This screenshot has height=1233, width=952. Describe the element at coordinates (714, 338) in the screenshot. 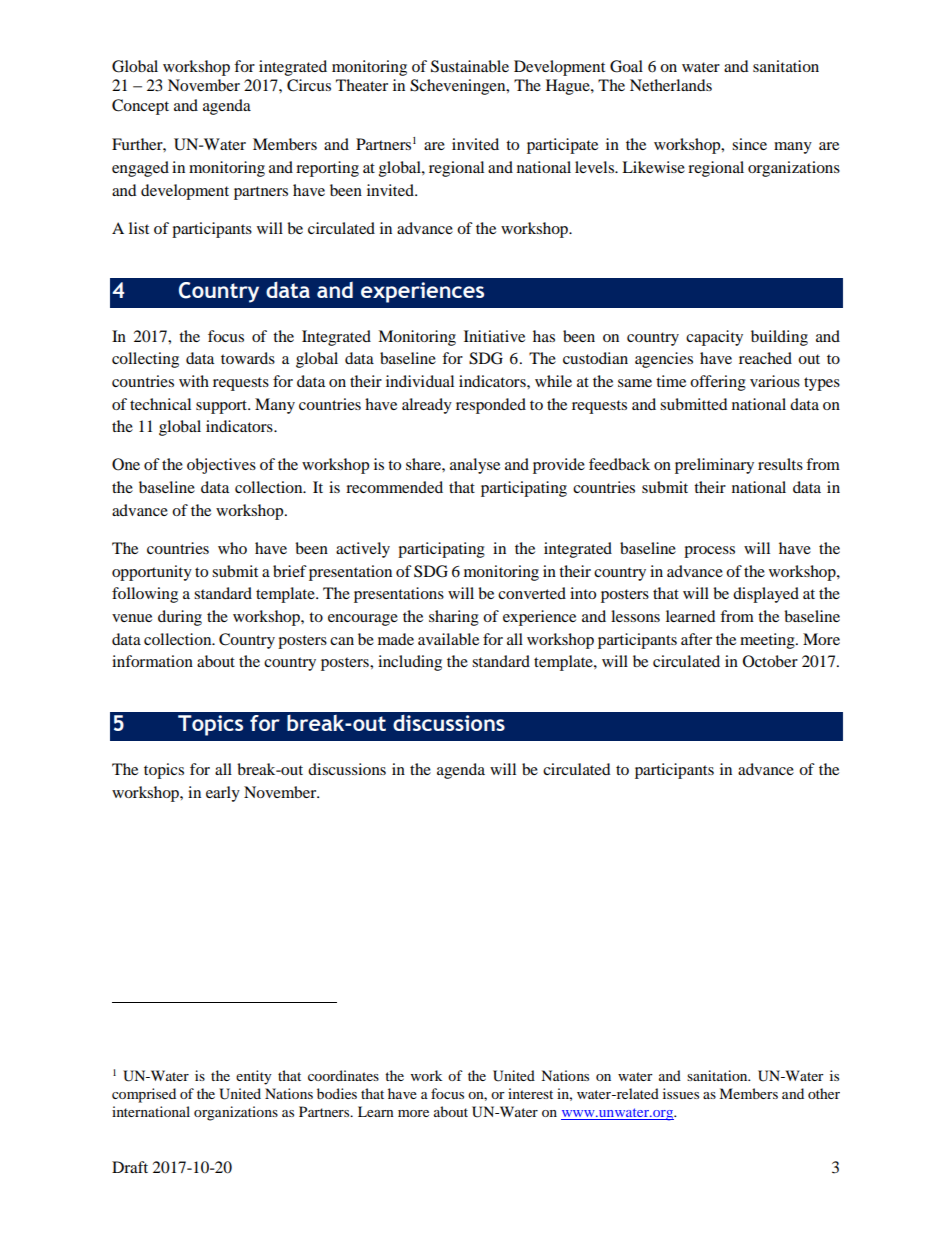

I see `capacity` at that location.
